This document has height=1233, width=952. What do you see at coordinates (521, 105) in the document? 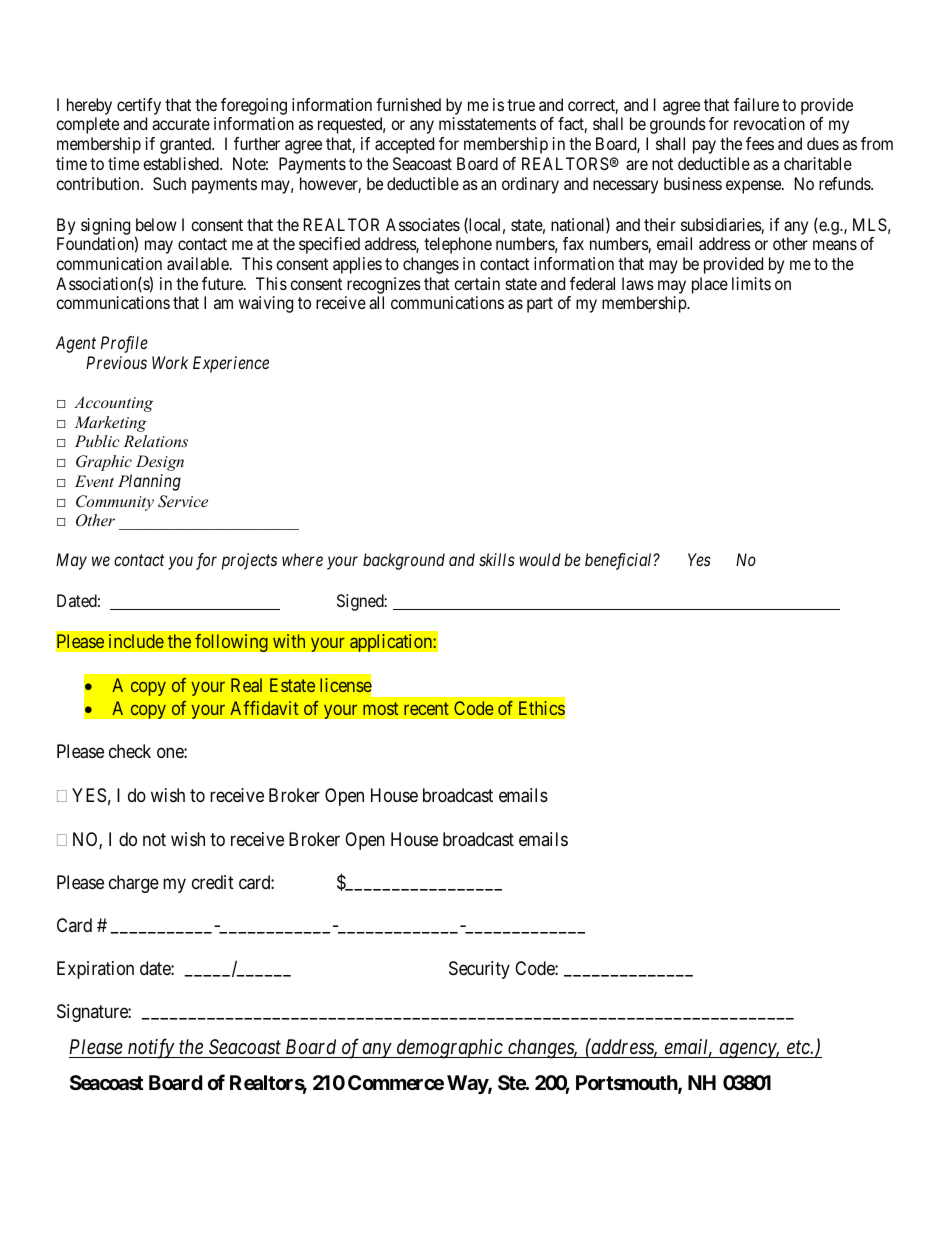
I see `true` at bounding box center [521, 105].
